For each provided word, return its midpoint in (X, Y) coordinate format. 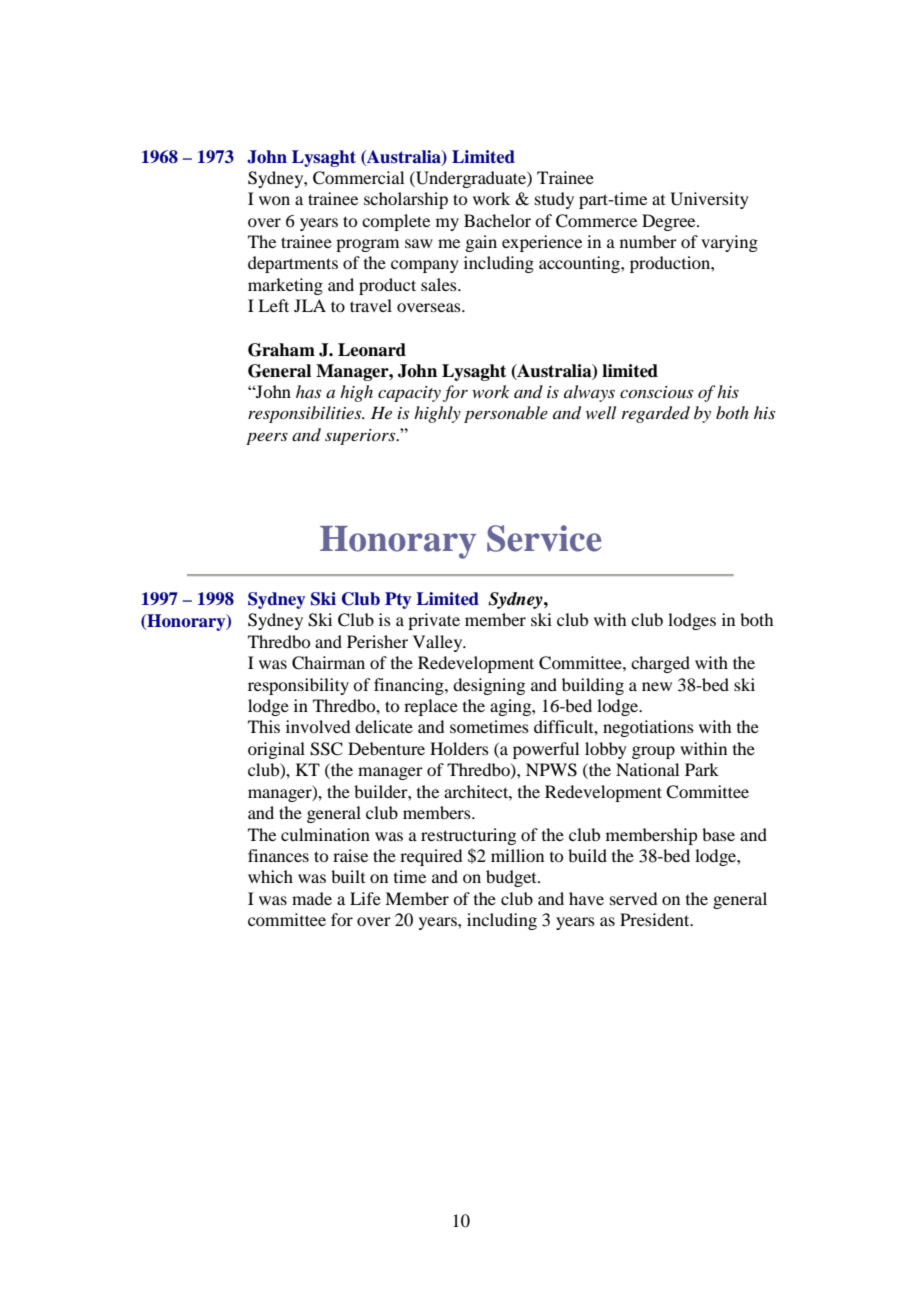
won (274, 200)
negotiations (648, 728)
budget (512, 878)
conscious (656, 392)
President (656, 919)
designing (489, 686)
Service (544, 538)
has (308, 391)
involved (318, 726)
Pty (398, 600)
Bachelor (497, 220)
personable (506, 414)
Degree (670, 222)
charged (660, 664)
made (312, 898)
